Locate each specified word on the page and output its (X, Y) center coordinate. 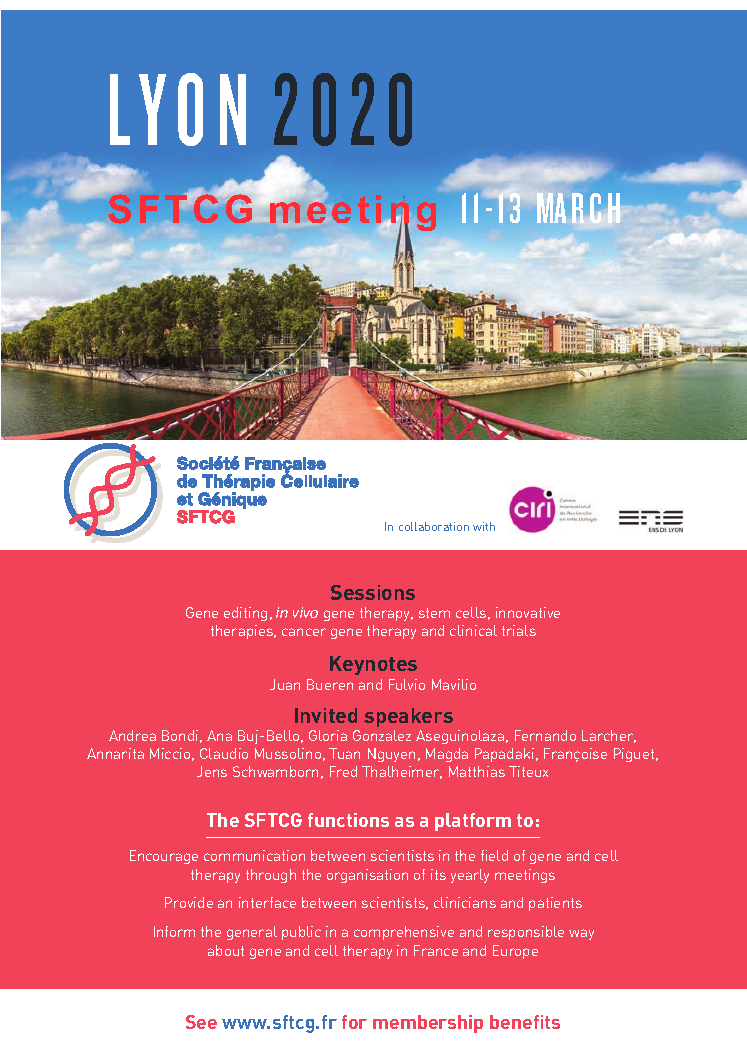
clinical (473, 630)
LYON (178, 109)
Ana (219, 735)
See (201, 1022)
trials (519, 630)
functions (348, 820)
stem (434, 613)
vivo (305, 612)
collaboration (434, 526)
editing (245, 614)
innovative (528, 612)
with (484, 526)
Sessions (373, 592)
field (494, 855)
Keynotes (373, 665)
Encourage (164, 857)
